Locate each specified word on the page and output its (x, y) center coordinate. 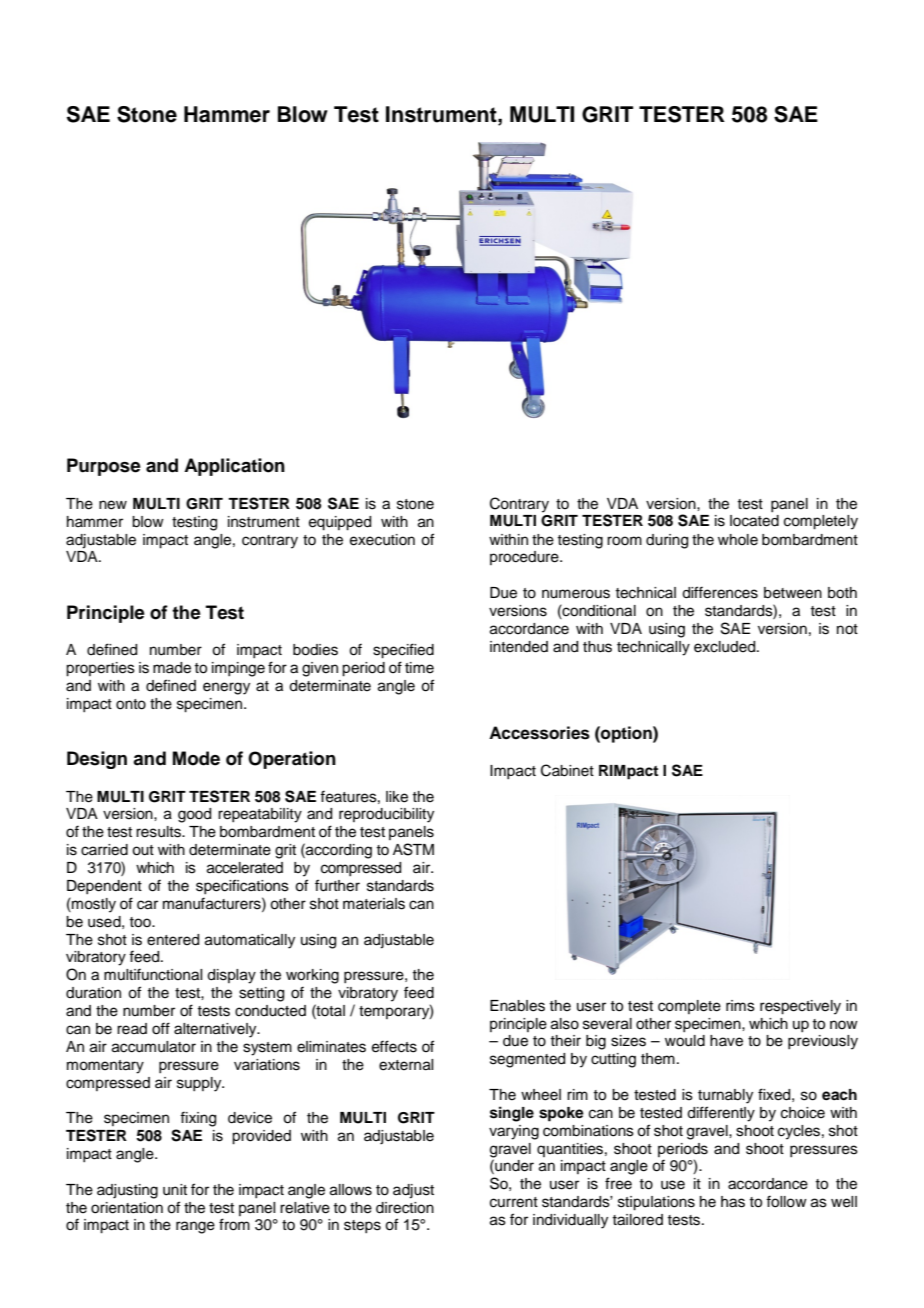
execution (382, 540)
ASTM (413, 849)
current (514, 1202)
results (159, 832)
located (754, 521)
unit (175, 1190)
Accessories (539, 733)
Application (234, 467)
